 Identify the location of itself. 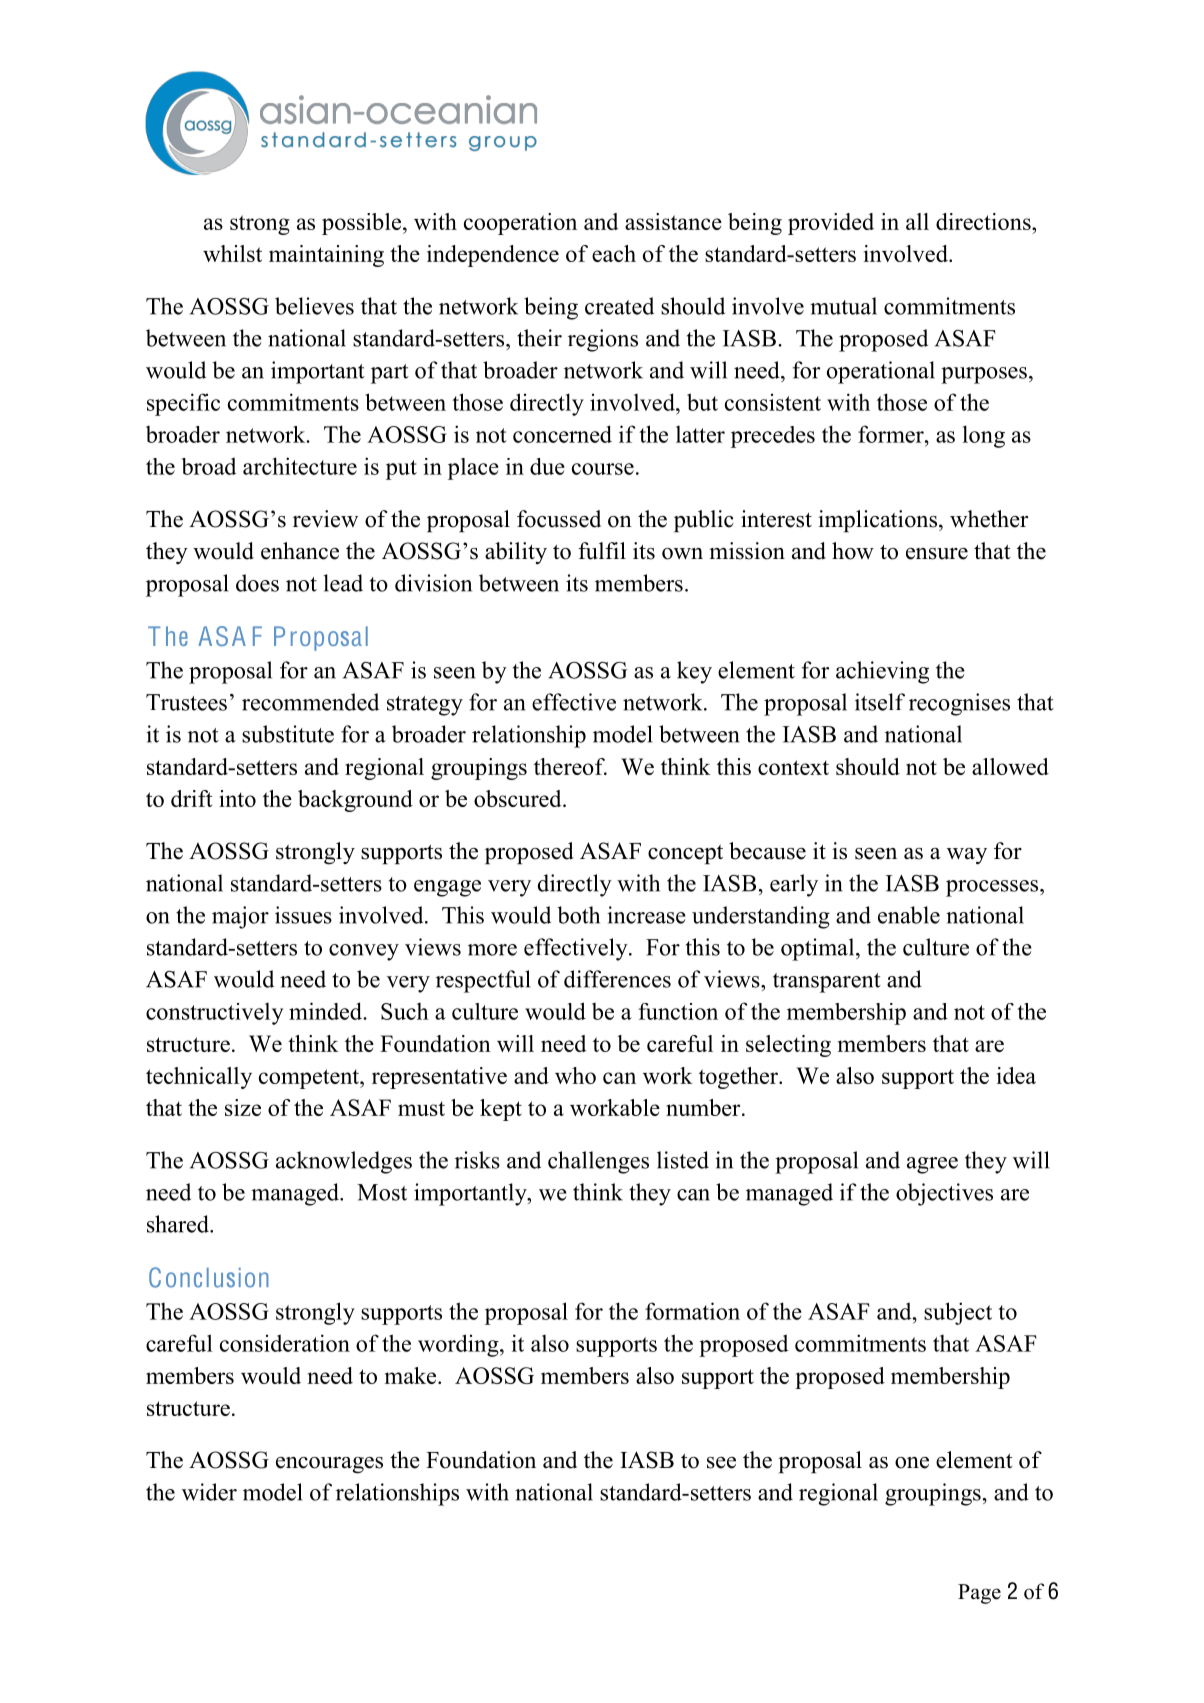
(880, 702).
